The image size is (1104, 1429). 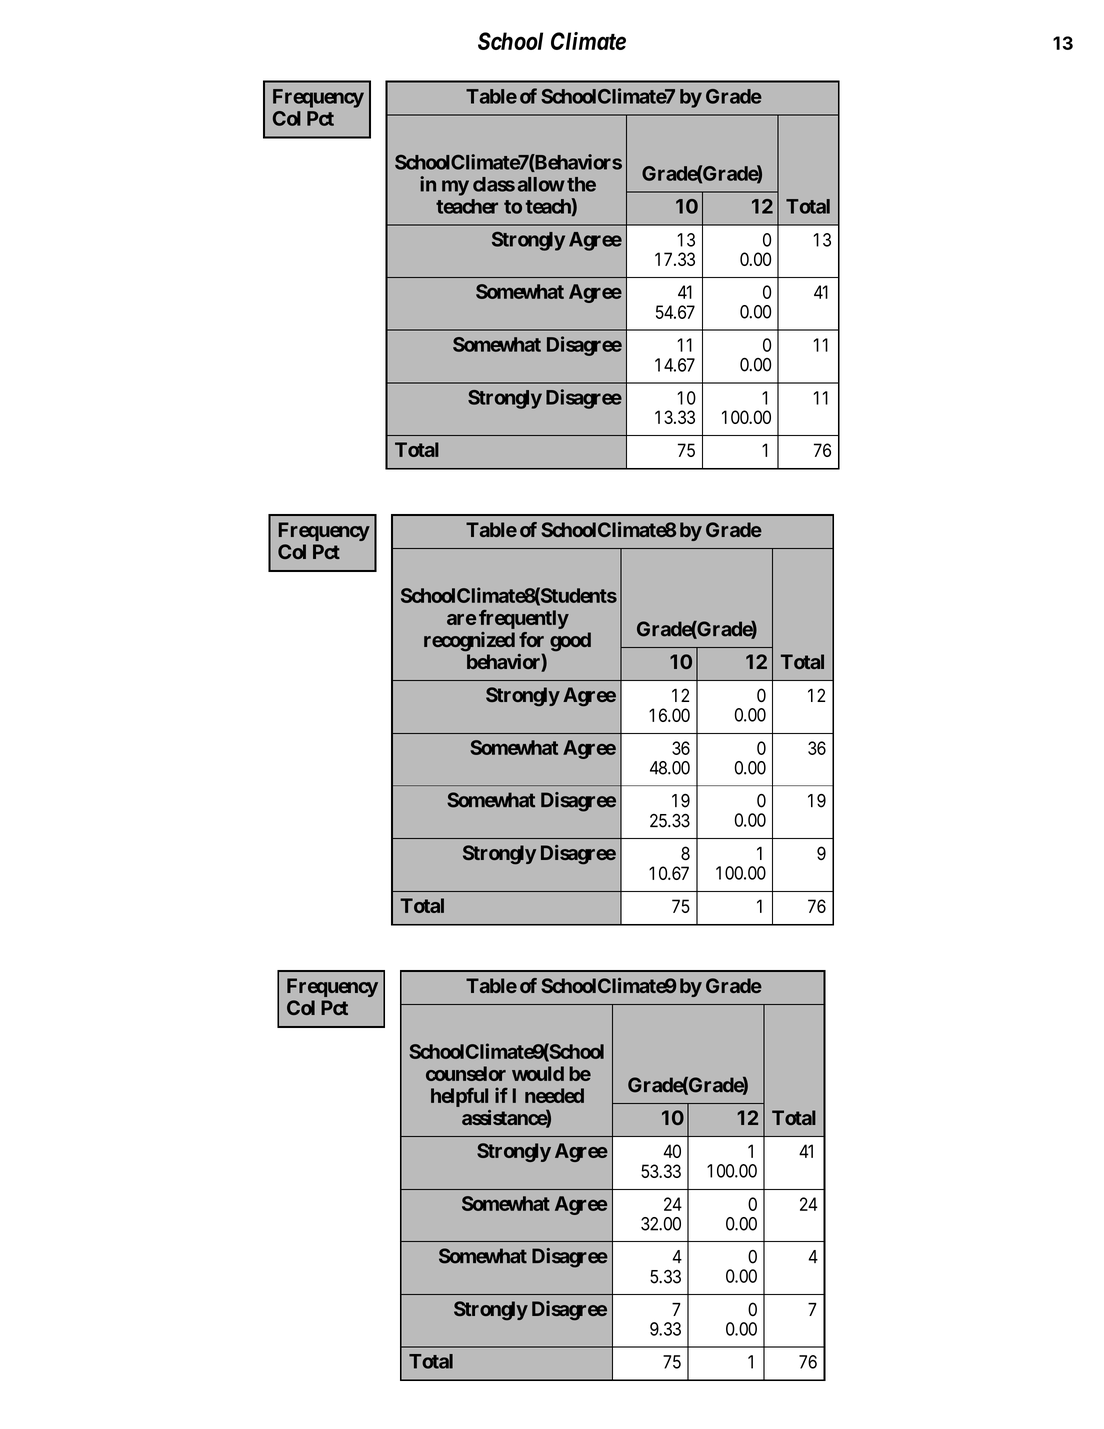 What do you see at coordinates (459, 1097) in the screenshot?
I see `helpful` at bounding box center [459, 1097].
